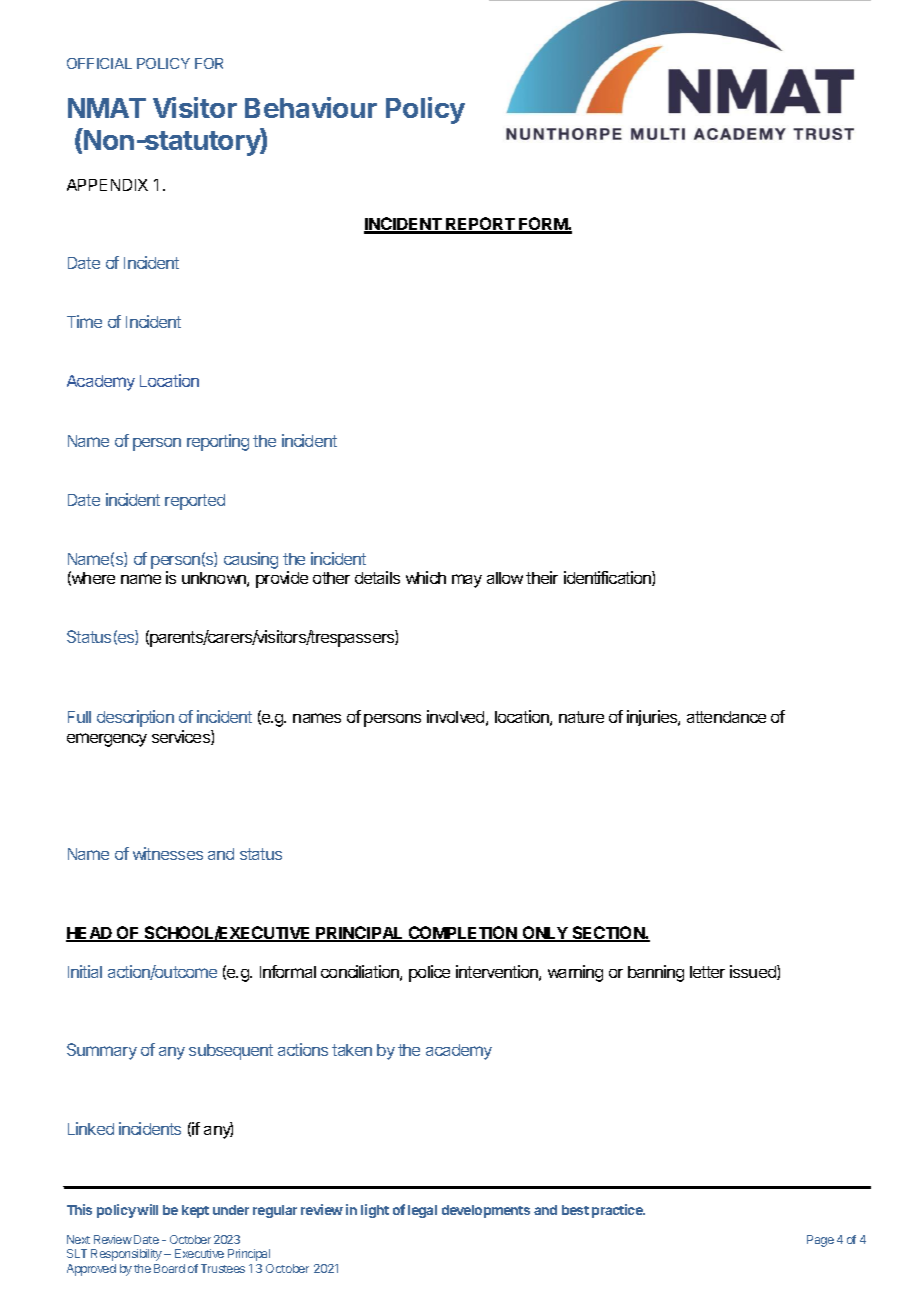 This page has height=1308, width=924. I want to click on their, so click(542, 577).
